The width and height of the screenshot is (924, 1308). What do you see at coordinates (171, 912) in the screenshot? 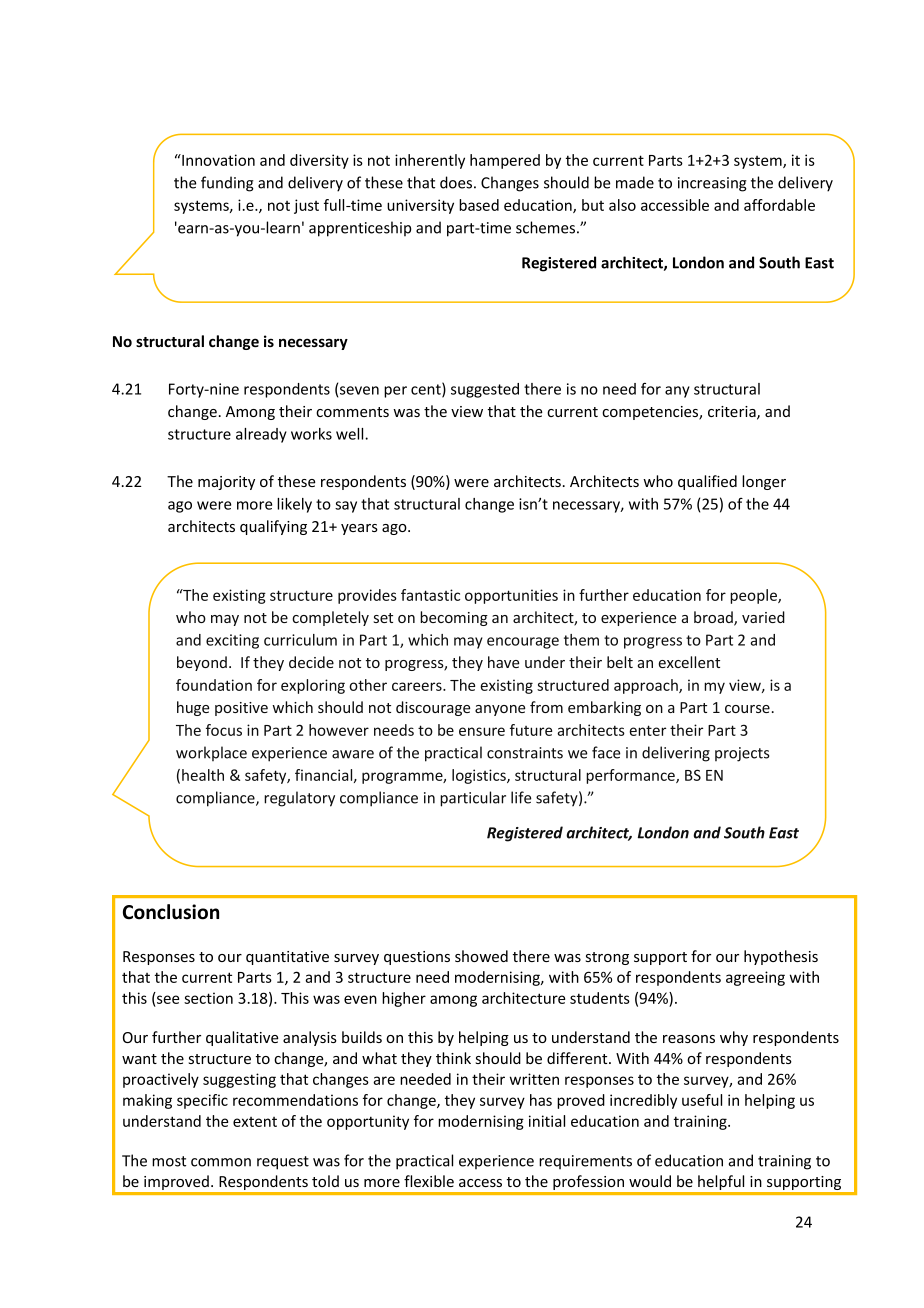
I see `Conclusion` at bounding box center [171, 912].
